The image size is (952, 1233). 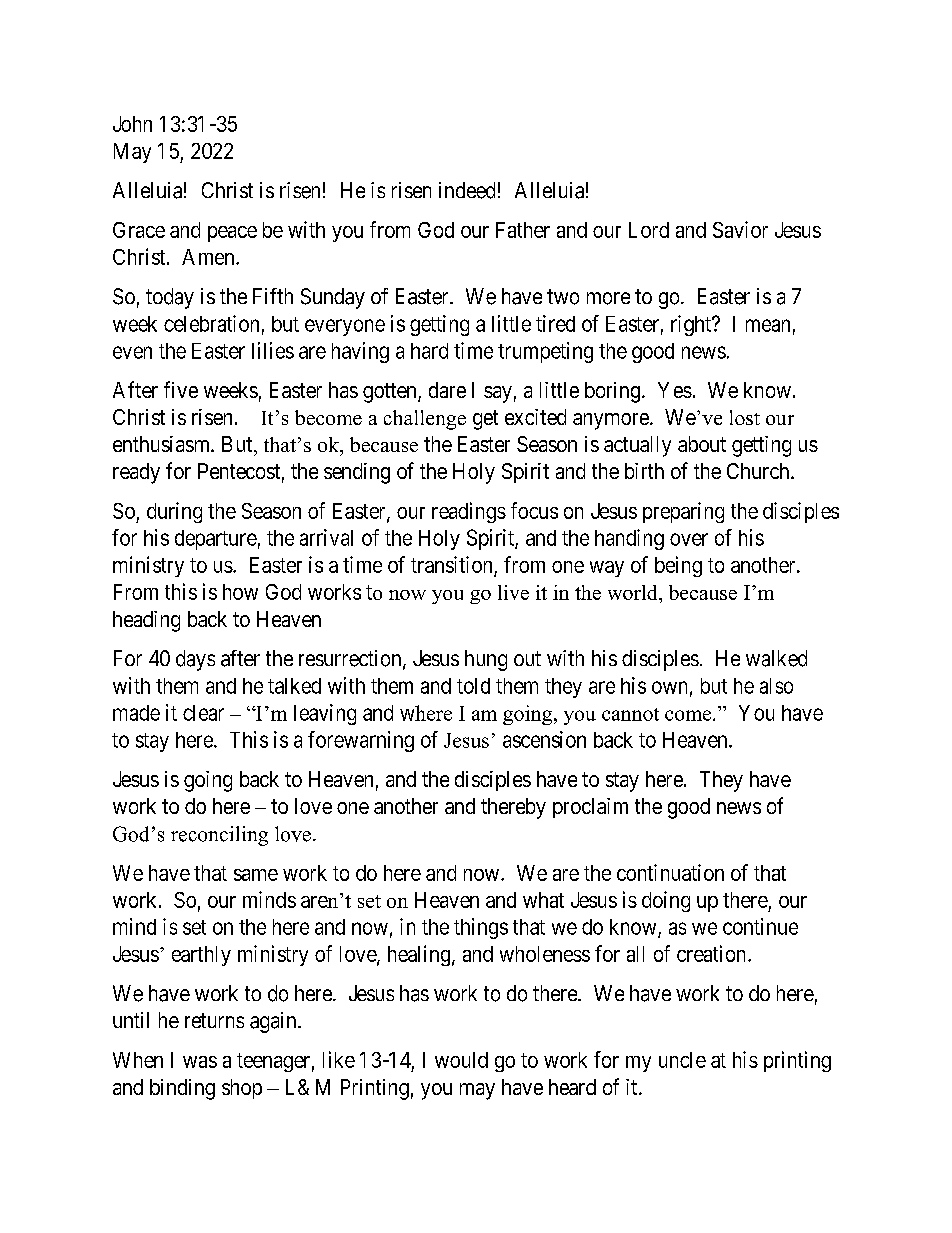 What do you see at coordinates (132, 124) in the screenshot?
I see `John` at bounding box center [132, 124].
